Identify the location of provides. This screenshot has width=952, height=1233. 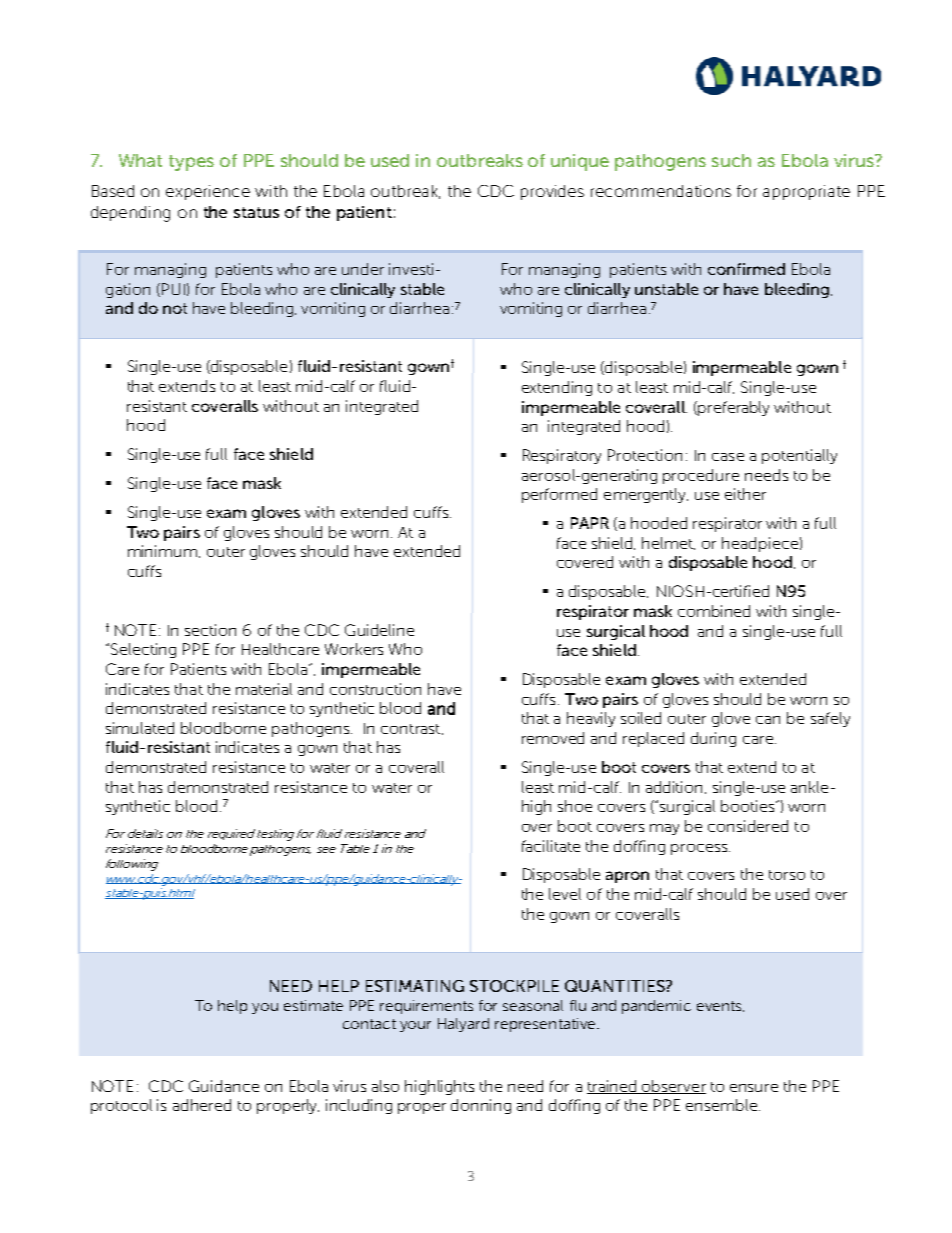
(552, 192).
